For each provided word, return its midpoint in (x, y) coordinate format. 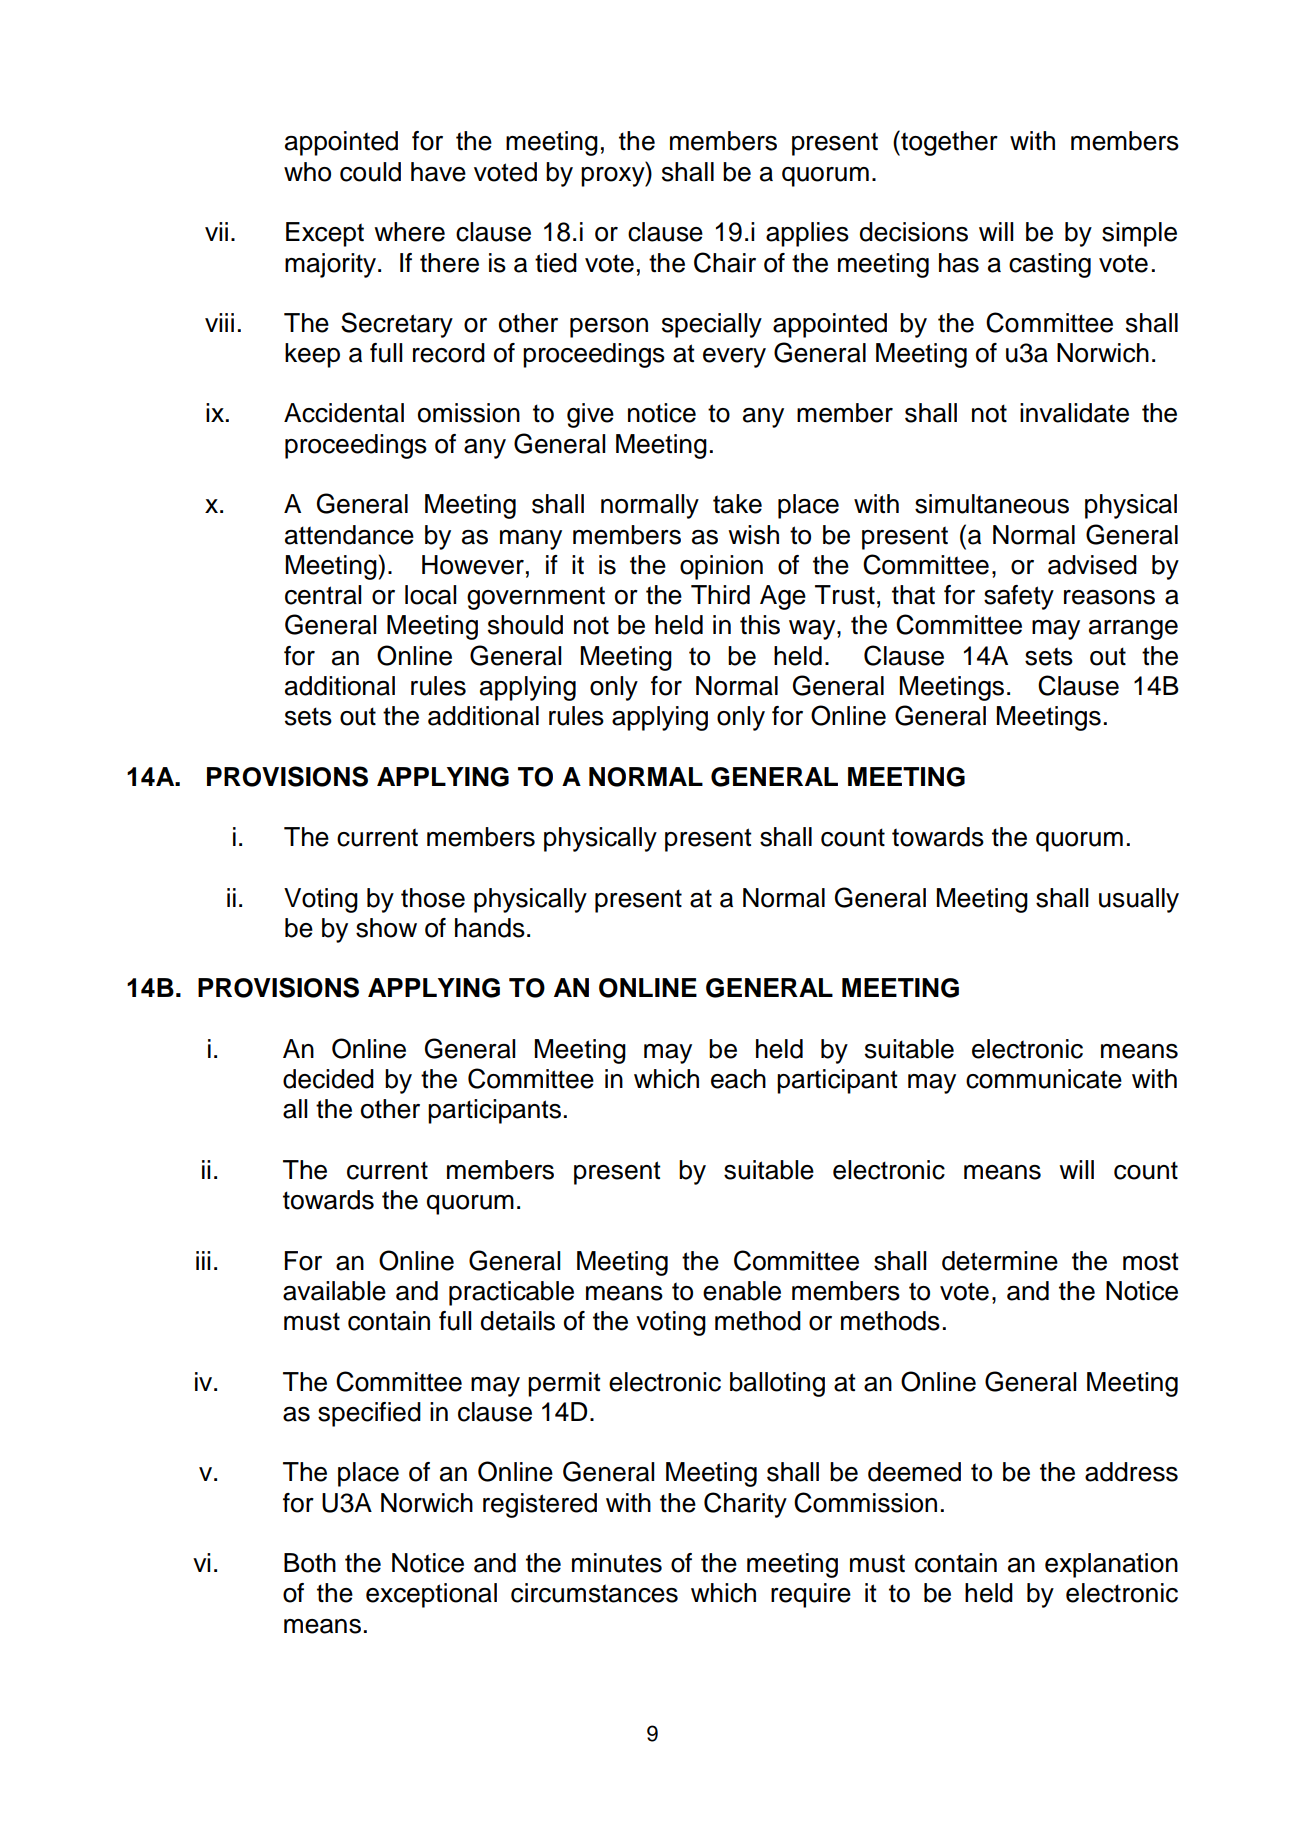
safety (1019, 597)
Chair (725, 262)
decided (328, 1079)
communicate (1044, 1079)
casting (1050, 265)
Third (720, 595)
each (738, 1079)
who (307, 172)
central (323, 595)
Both (310, 1563)
